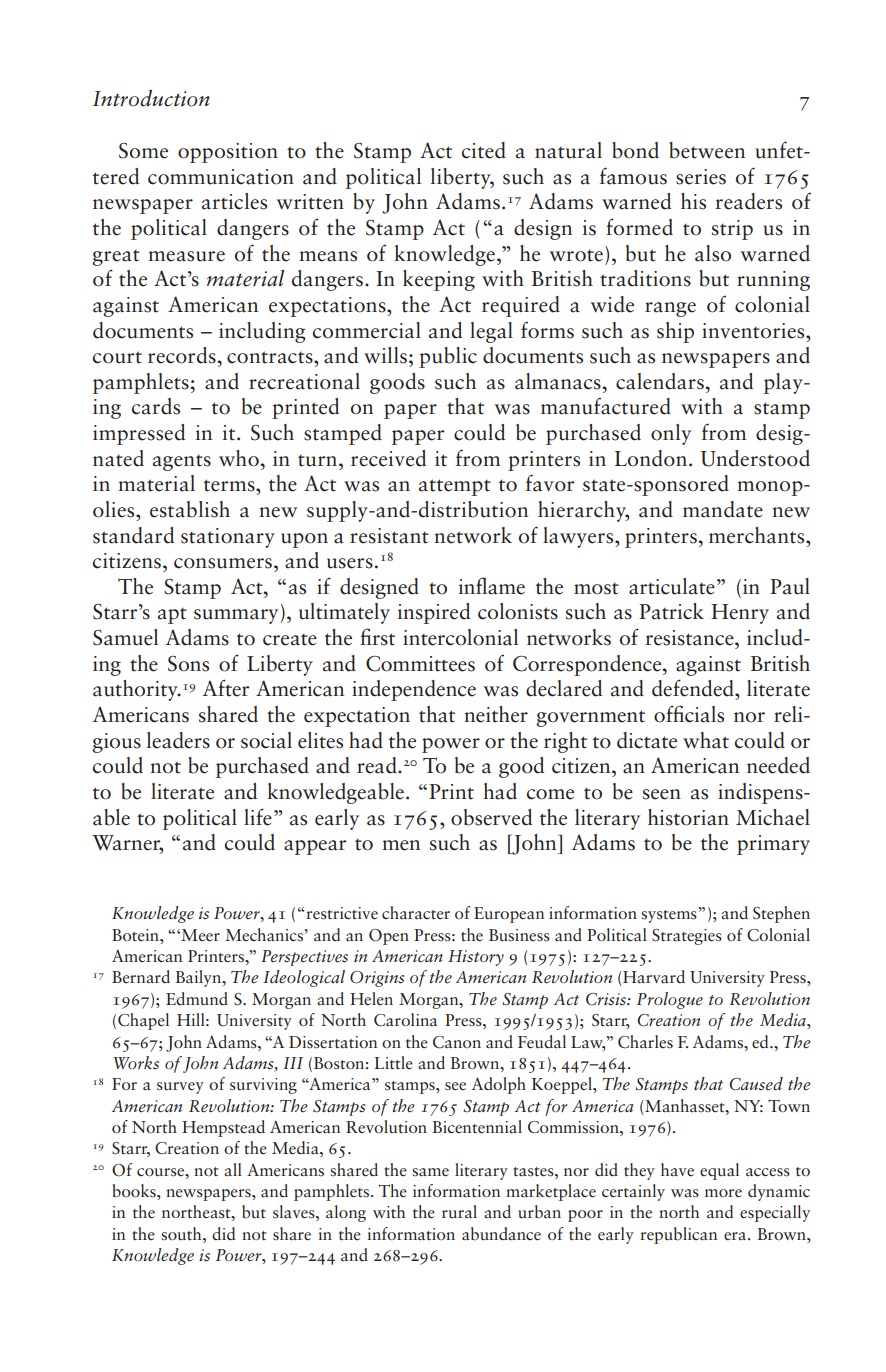 The image size is (886, 1372). I want to click on character, so click(416, 912).
